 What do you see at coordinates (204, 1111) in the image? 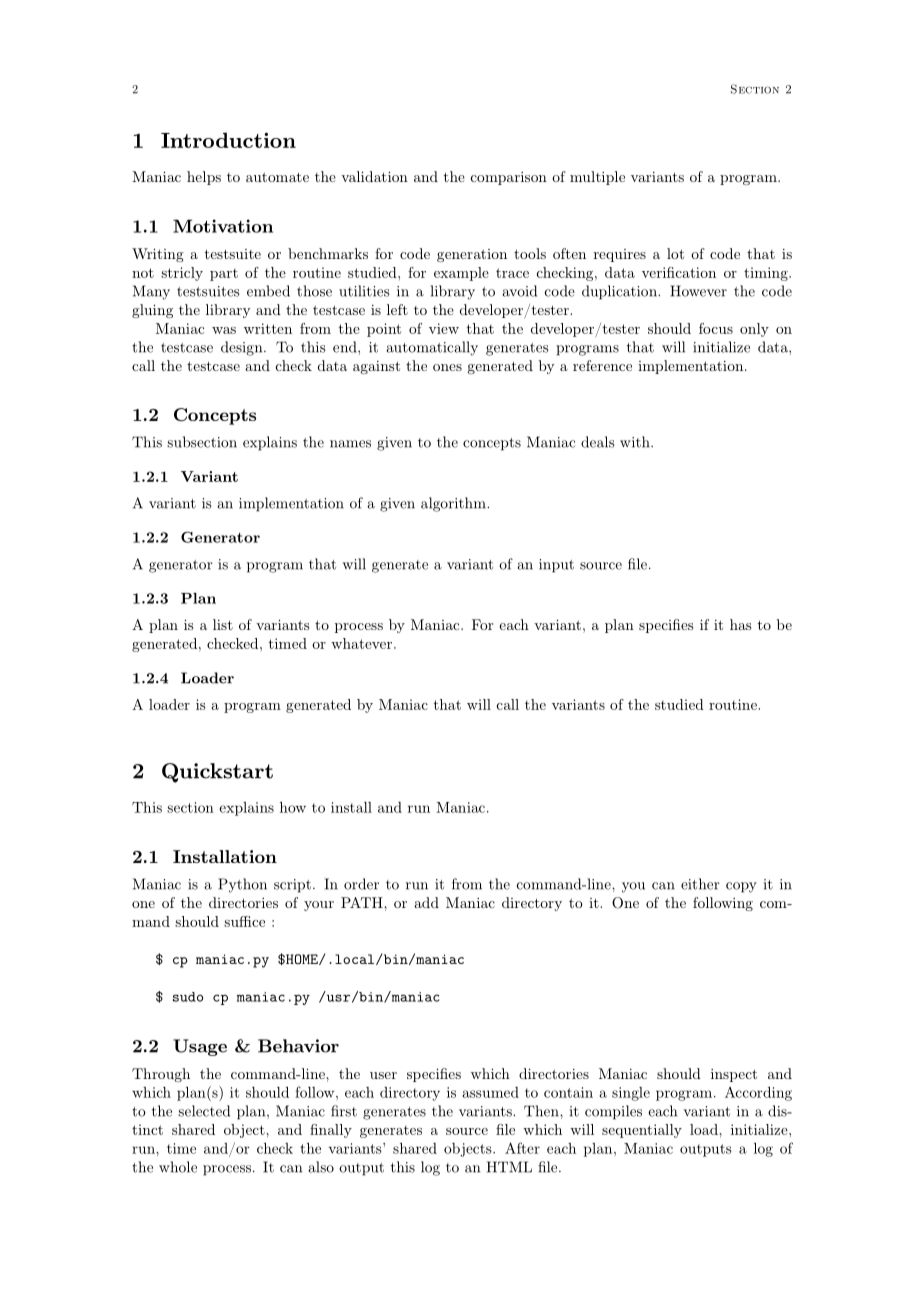
I see `selected` at bounding box center [204, 1111].
